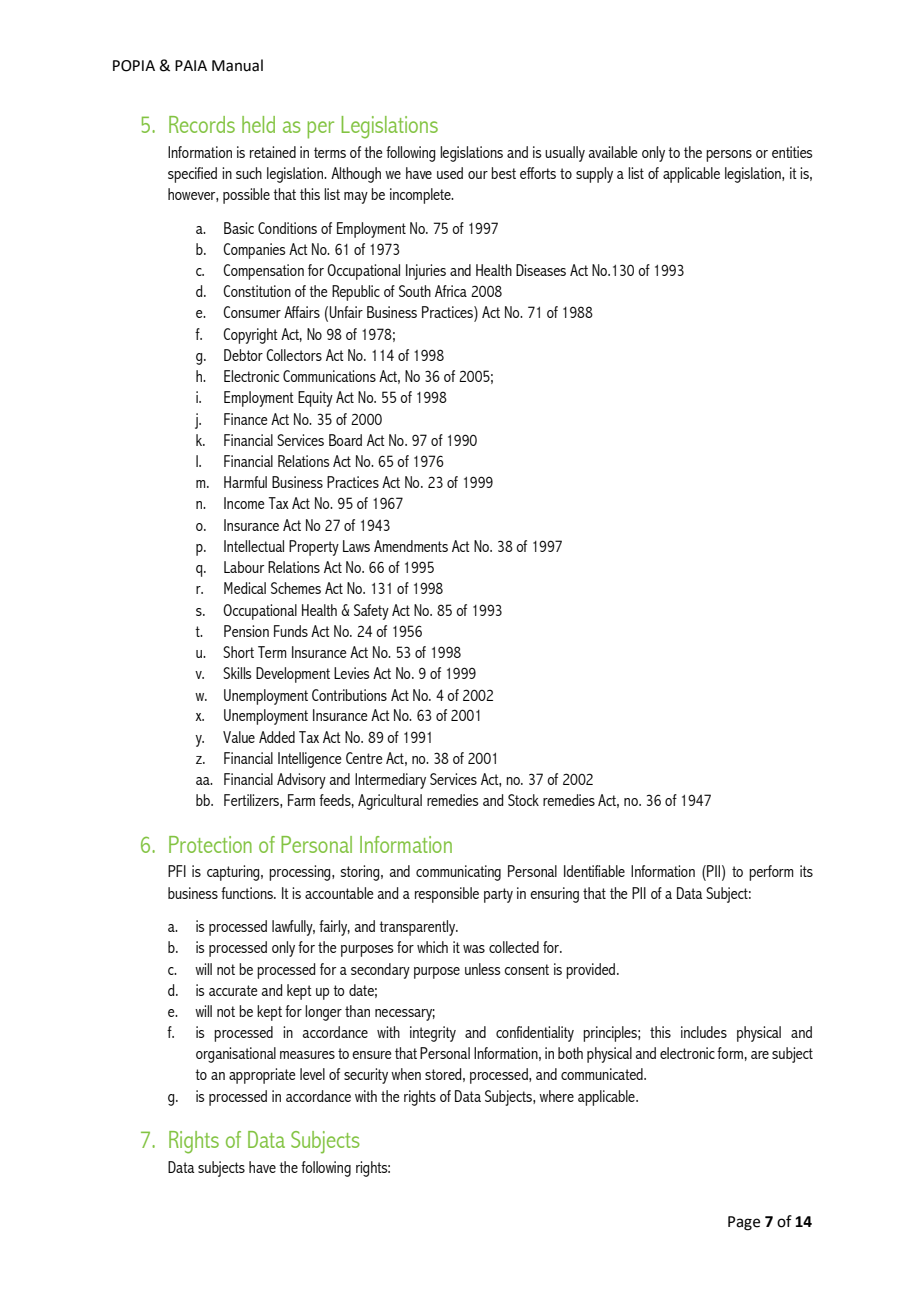 The width and height of the screenshot is (924, 1308). What do you see at coordinates (541, 270) in the screenshot?
I see `Diseases` at bounding box center [541, 270].
